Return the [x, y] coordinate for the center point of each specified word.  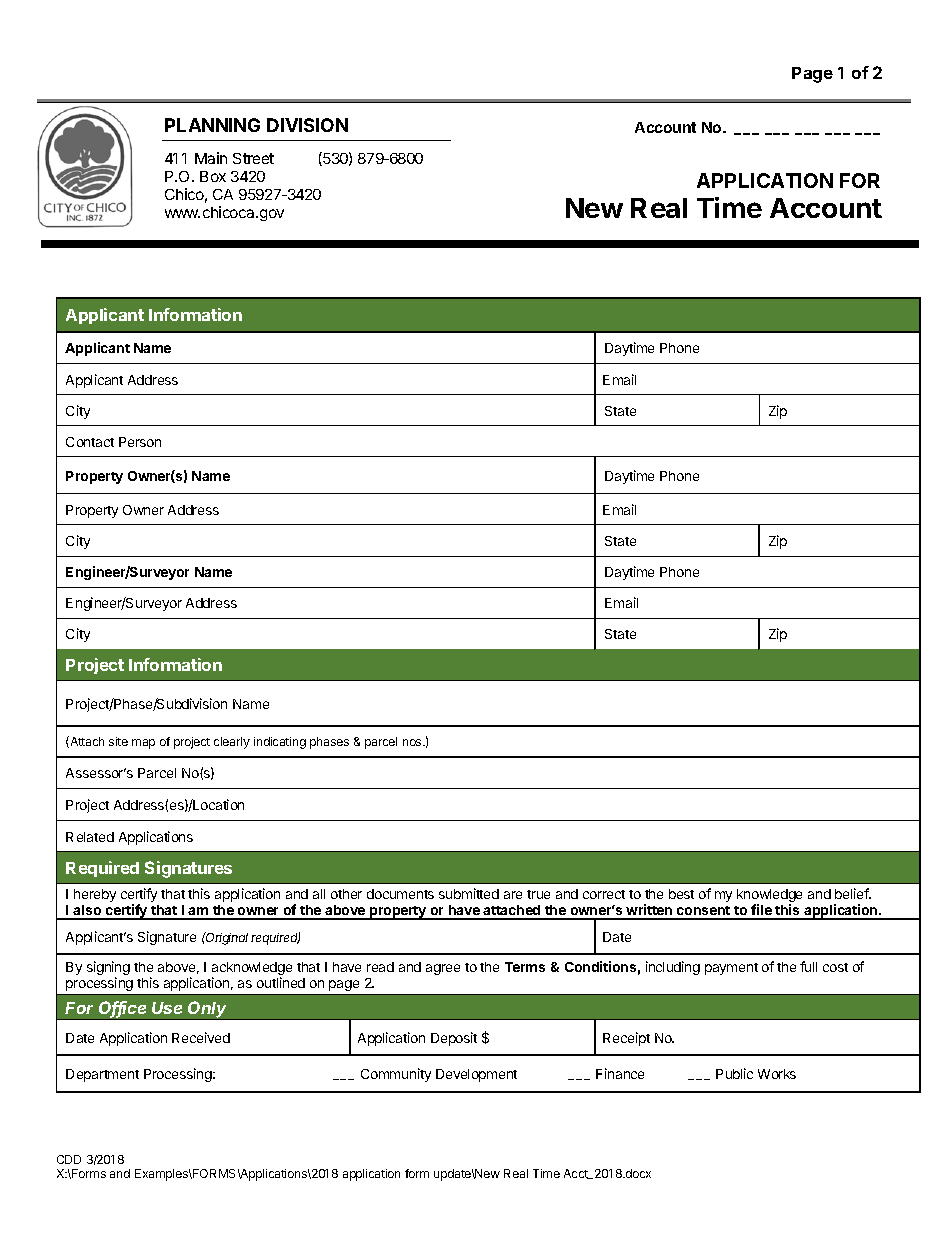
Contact [90, 442]
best [681, 894]
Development [476, 1075]
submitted [469, 893]
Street [253, 158]
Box [213, 176]
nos [413, 742]
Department [102, 1075]
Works [777, 1074]
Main [211, 158]
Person [140, 442]
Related [90, 837]
